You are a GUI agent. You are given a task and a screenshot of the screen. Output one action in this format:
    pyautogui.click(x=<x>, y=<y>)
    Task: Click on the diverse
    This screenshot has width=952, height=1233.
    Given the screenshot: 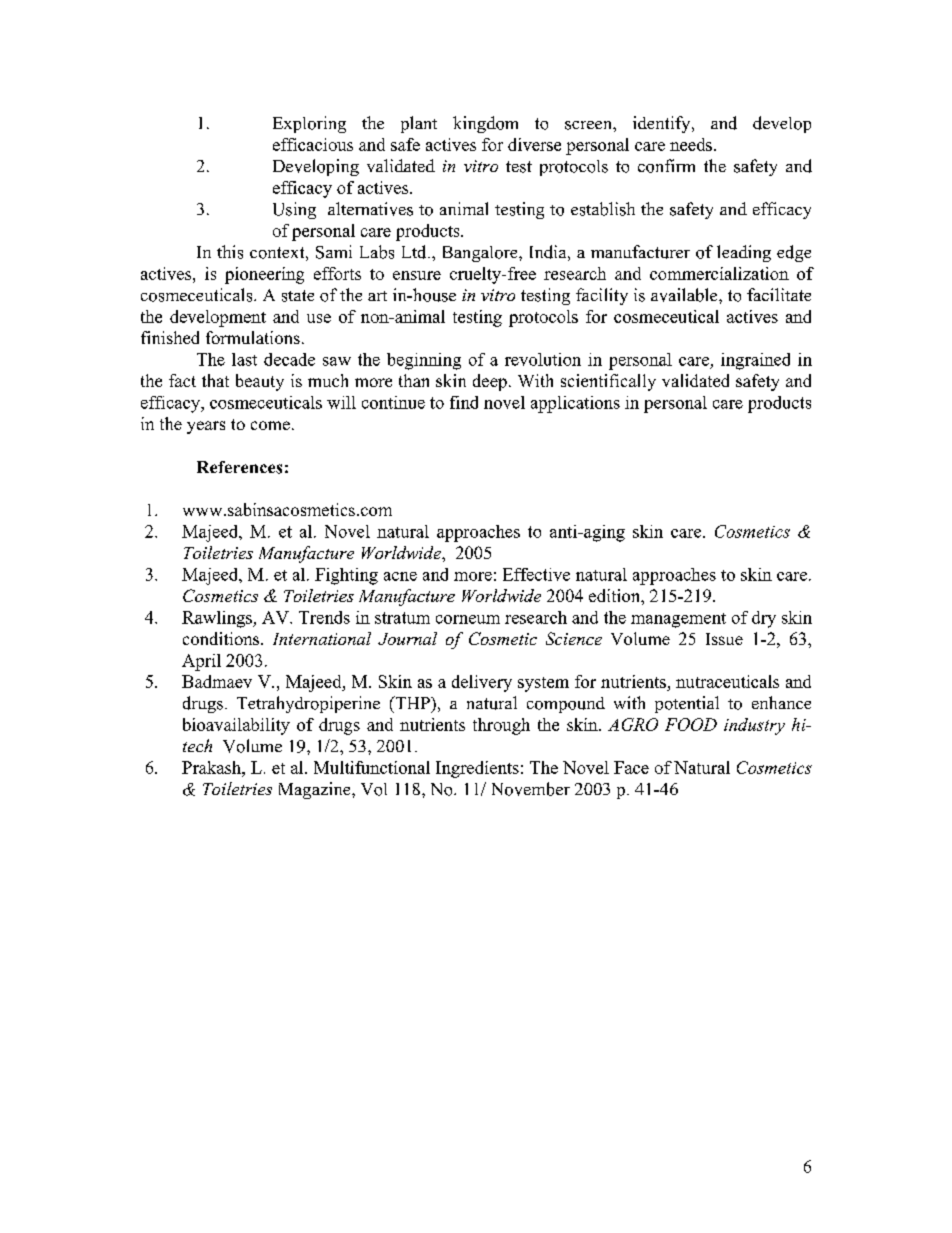 What is the action you would take?
    pyautogui.click(x=534, y=144)
